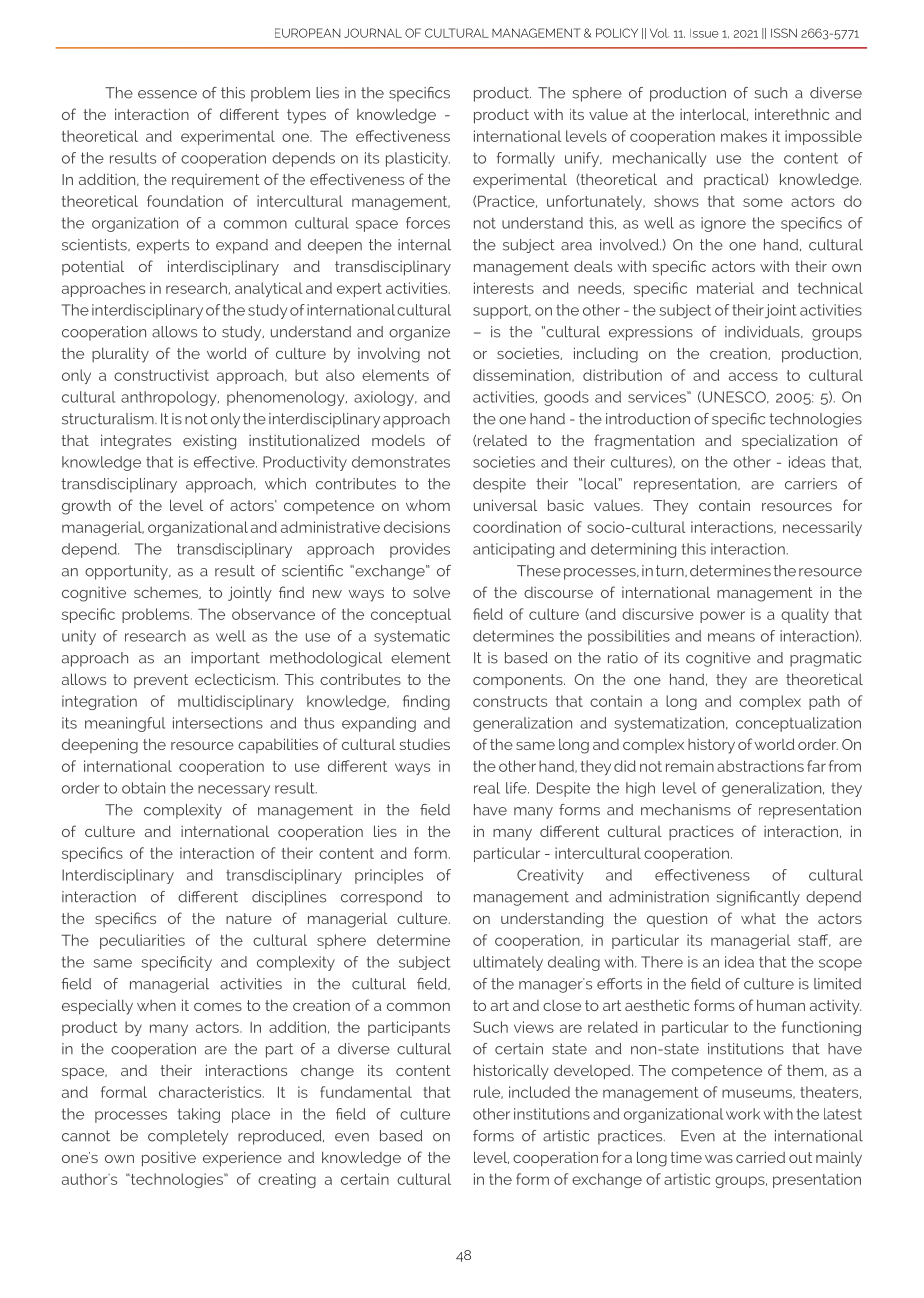 Image resolution: width=924 pixels, height=1298 pixels. What do you see at coordinates (722, 617) in the image?
I see `power` at bounding box center [722, 617].
